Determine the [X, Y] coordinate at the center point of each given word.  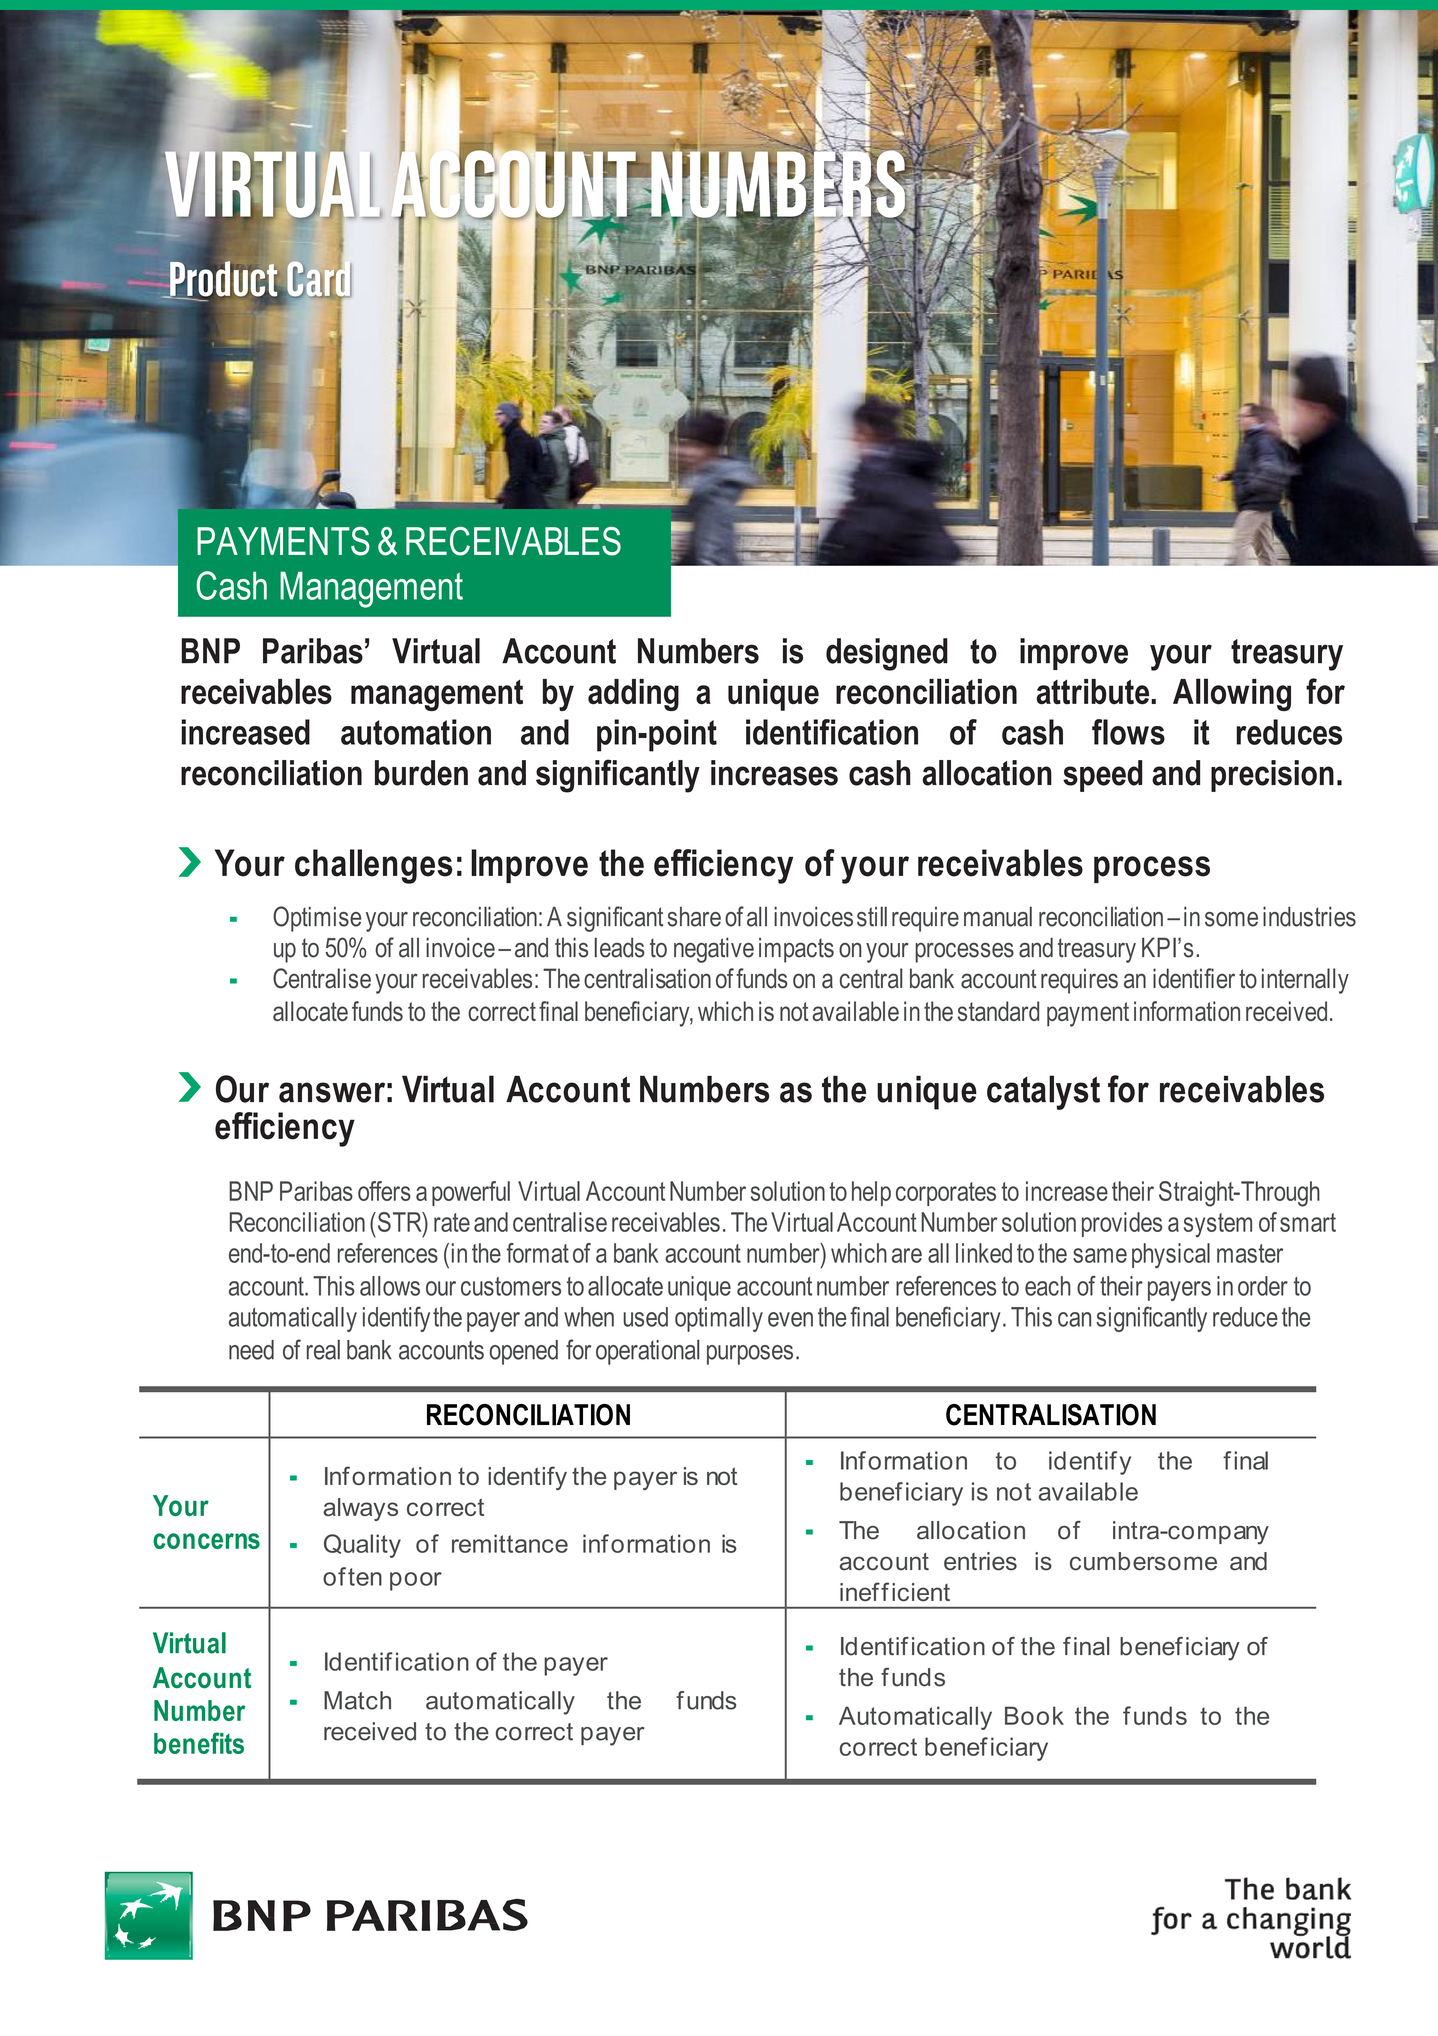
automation [416, 732]
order [1263, 1286]
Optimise [317, 919]
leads [620, 947]
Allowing [1232, 694]
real [323, 1349]
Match [357, 1700]
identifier [1194, 978]
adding [633, 695]
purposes [750, 1355]
